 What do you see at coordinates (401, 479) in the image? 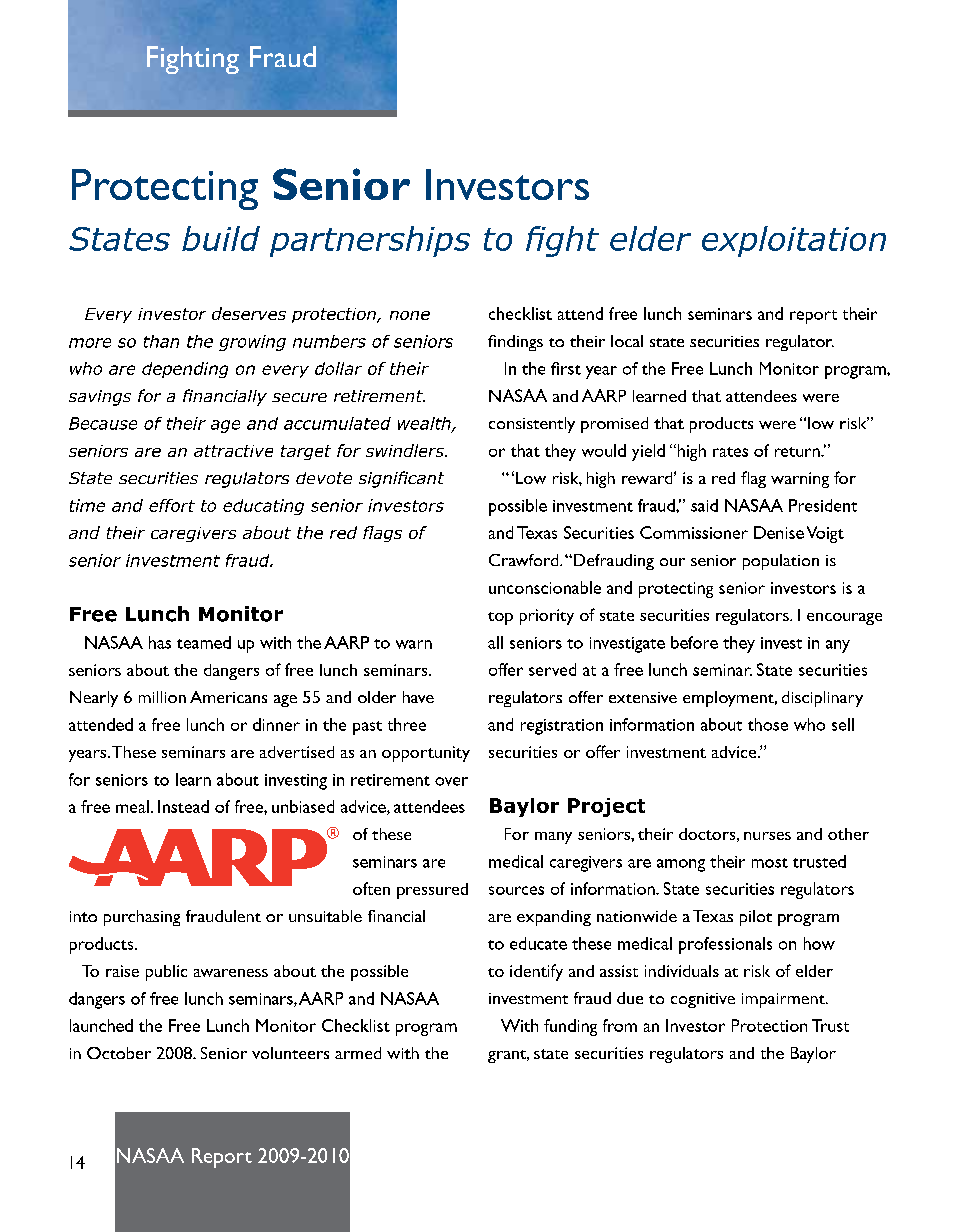
I see `significant` at bounding box center [401, 479].
